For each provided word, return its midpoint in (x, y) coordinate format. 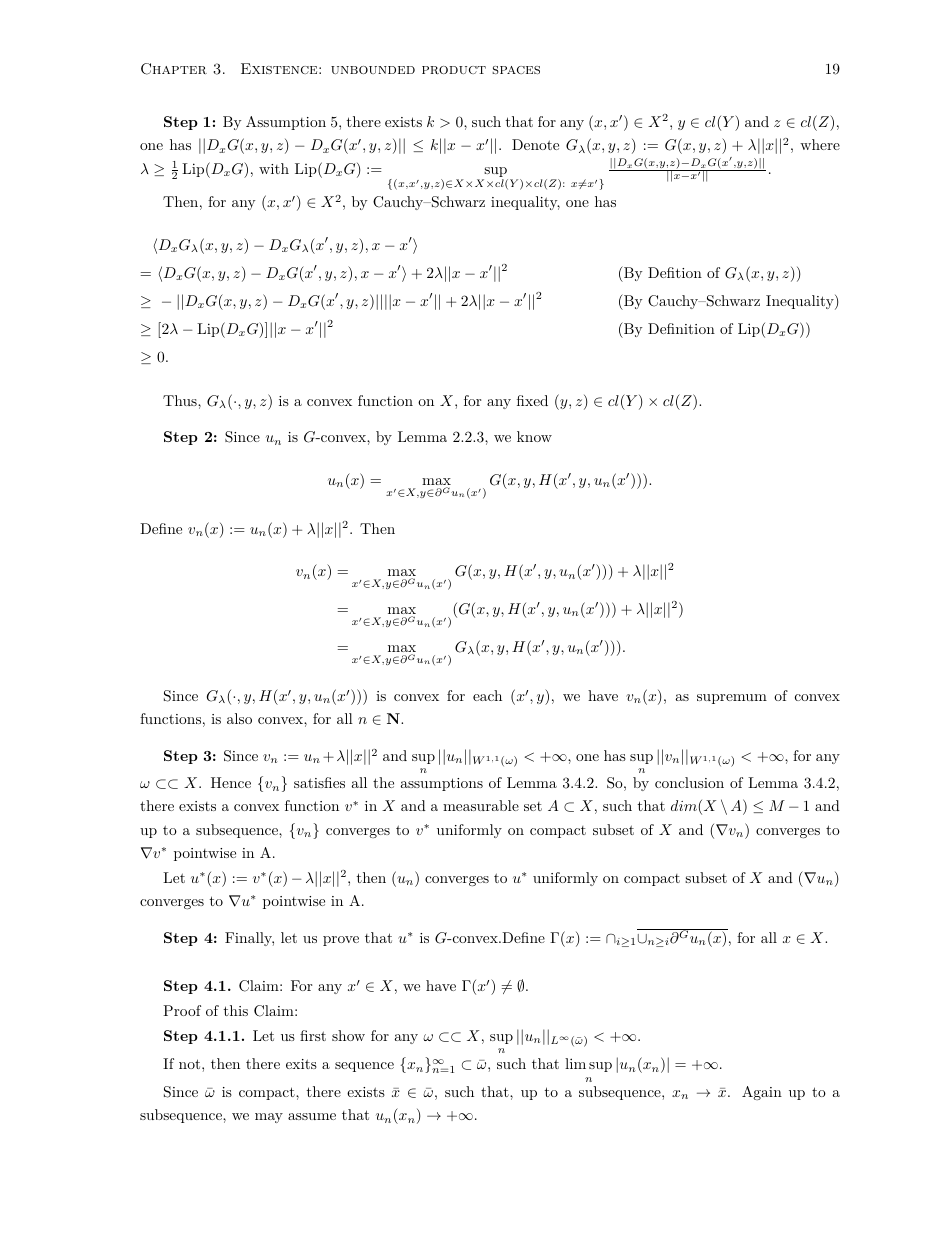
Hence (231, 782)
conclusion (689, 782)
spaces (516, 70)
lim (575, 1063)
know (534, 436)
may (269, 1118)
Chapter (174, 69)
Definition (681, 328)
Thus (181, 400)
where (820, 144)
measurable (481, 805)
